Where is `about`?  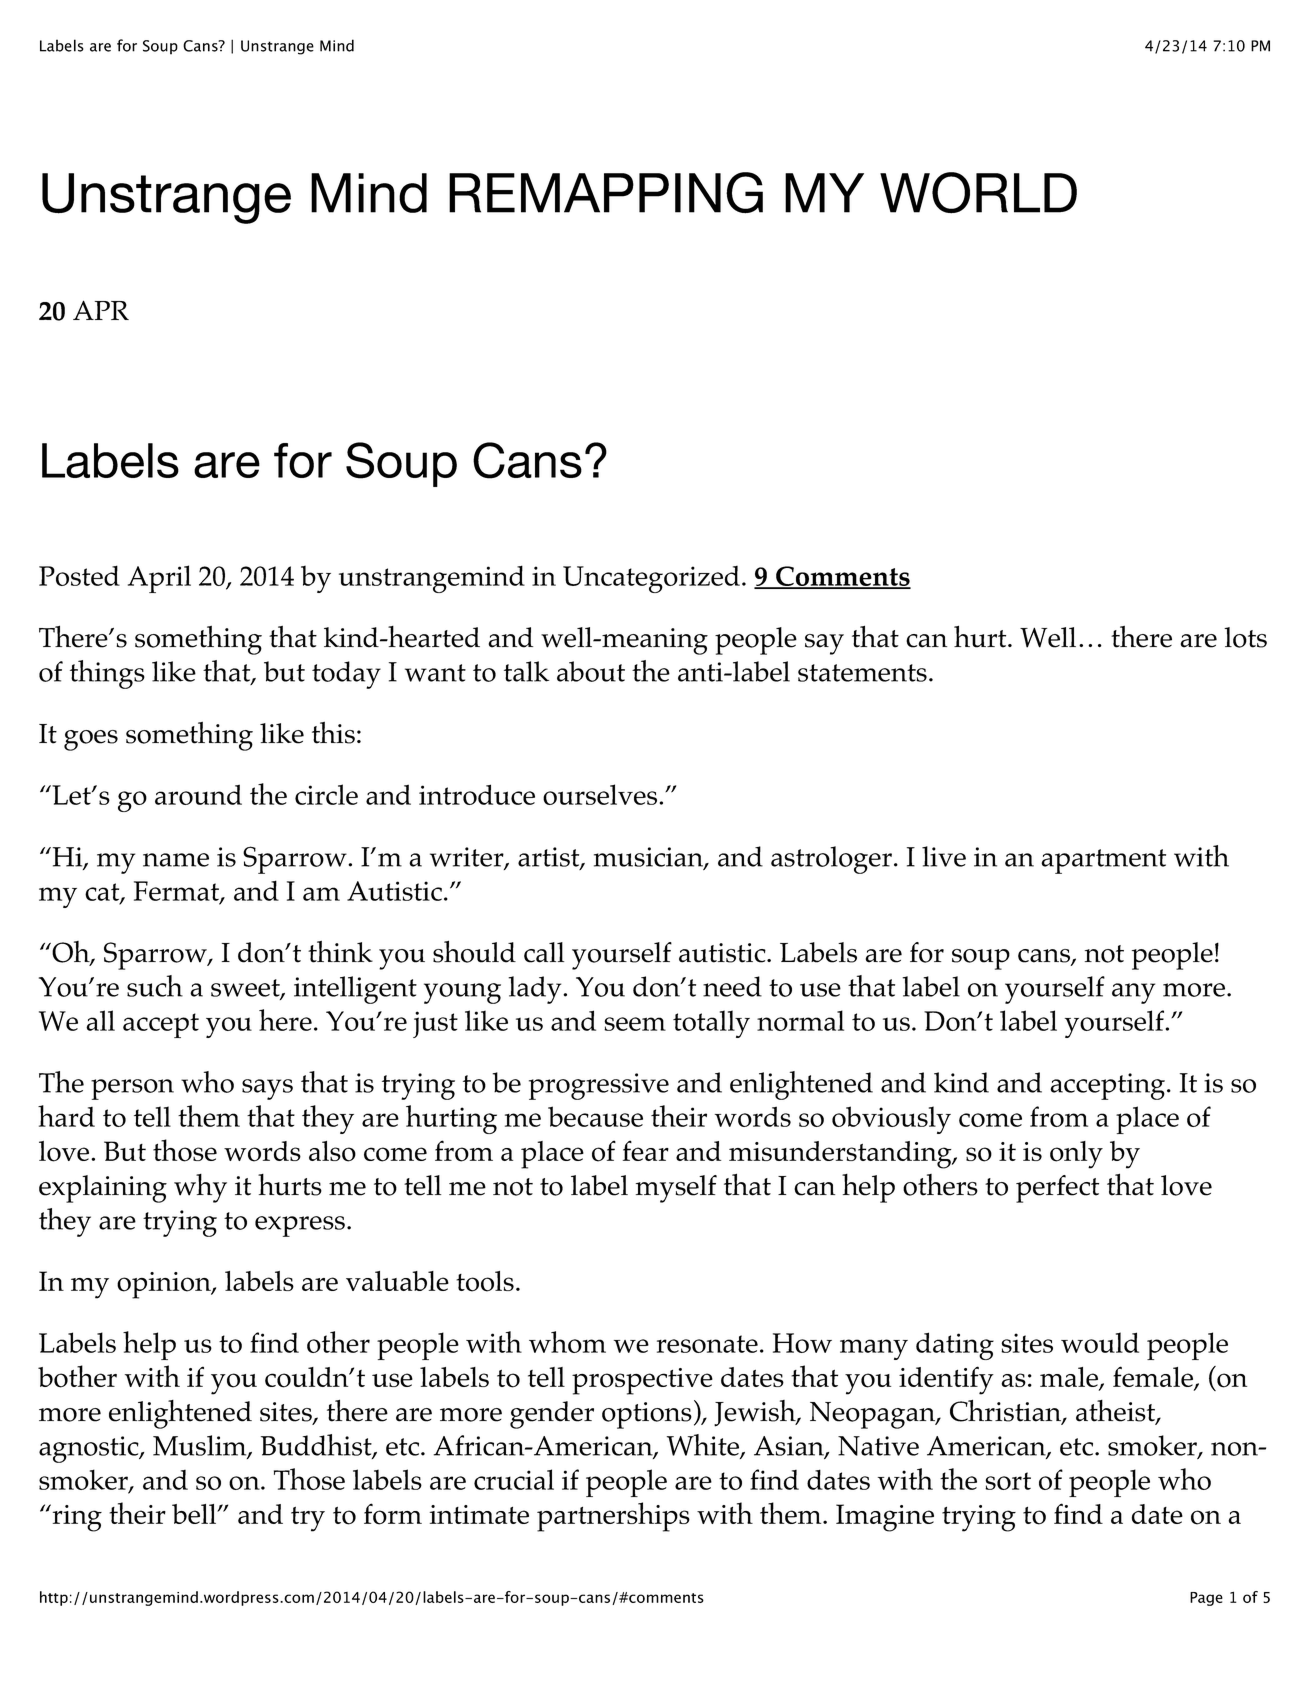
about is located at coordinates (591, 671).
